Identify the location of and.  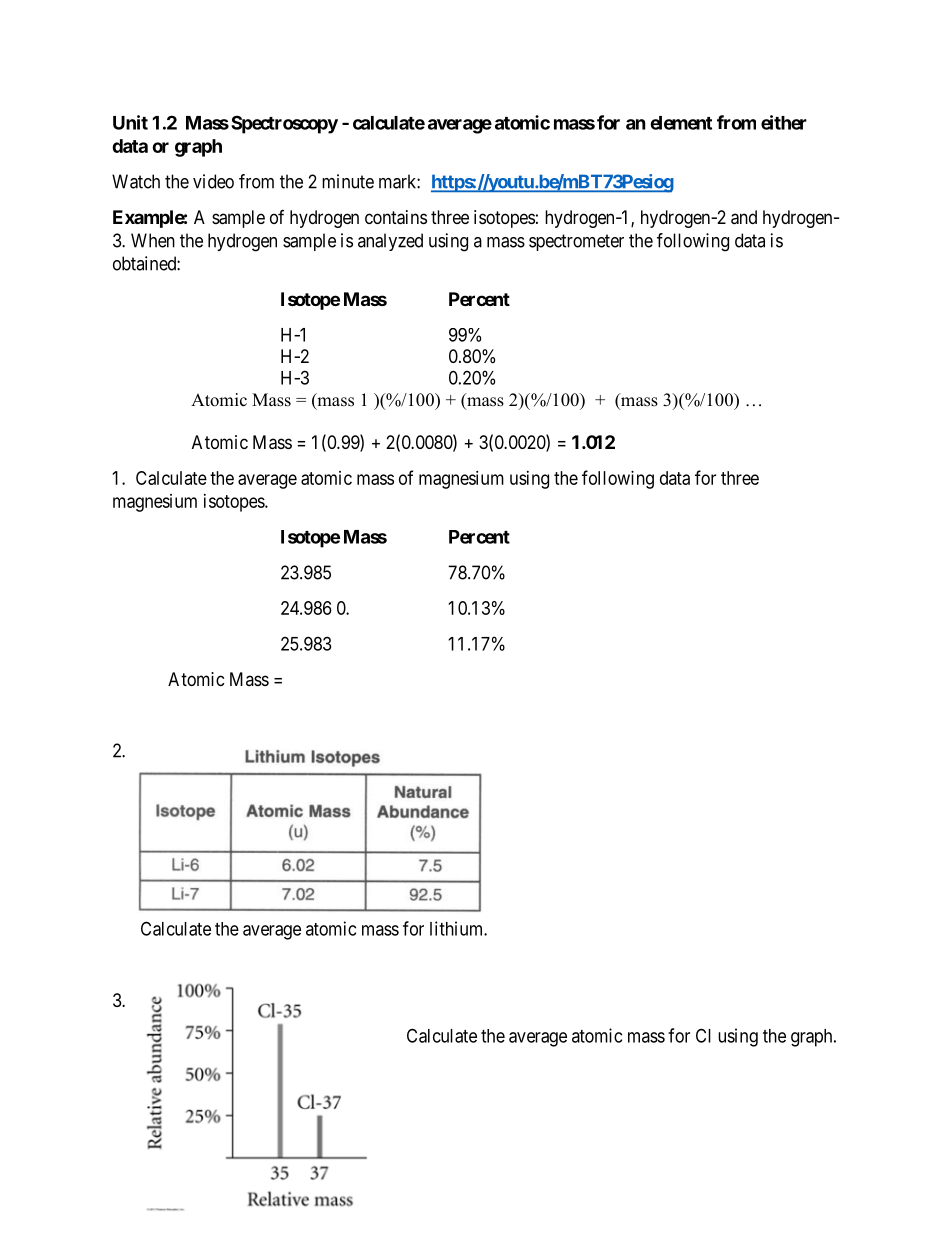
(744, 217).
